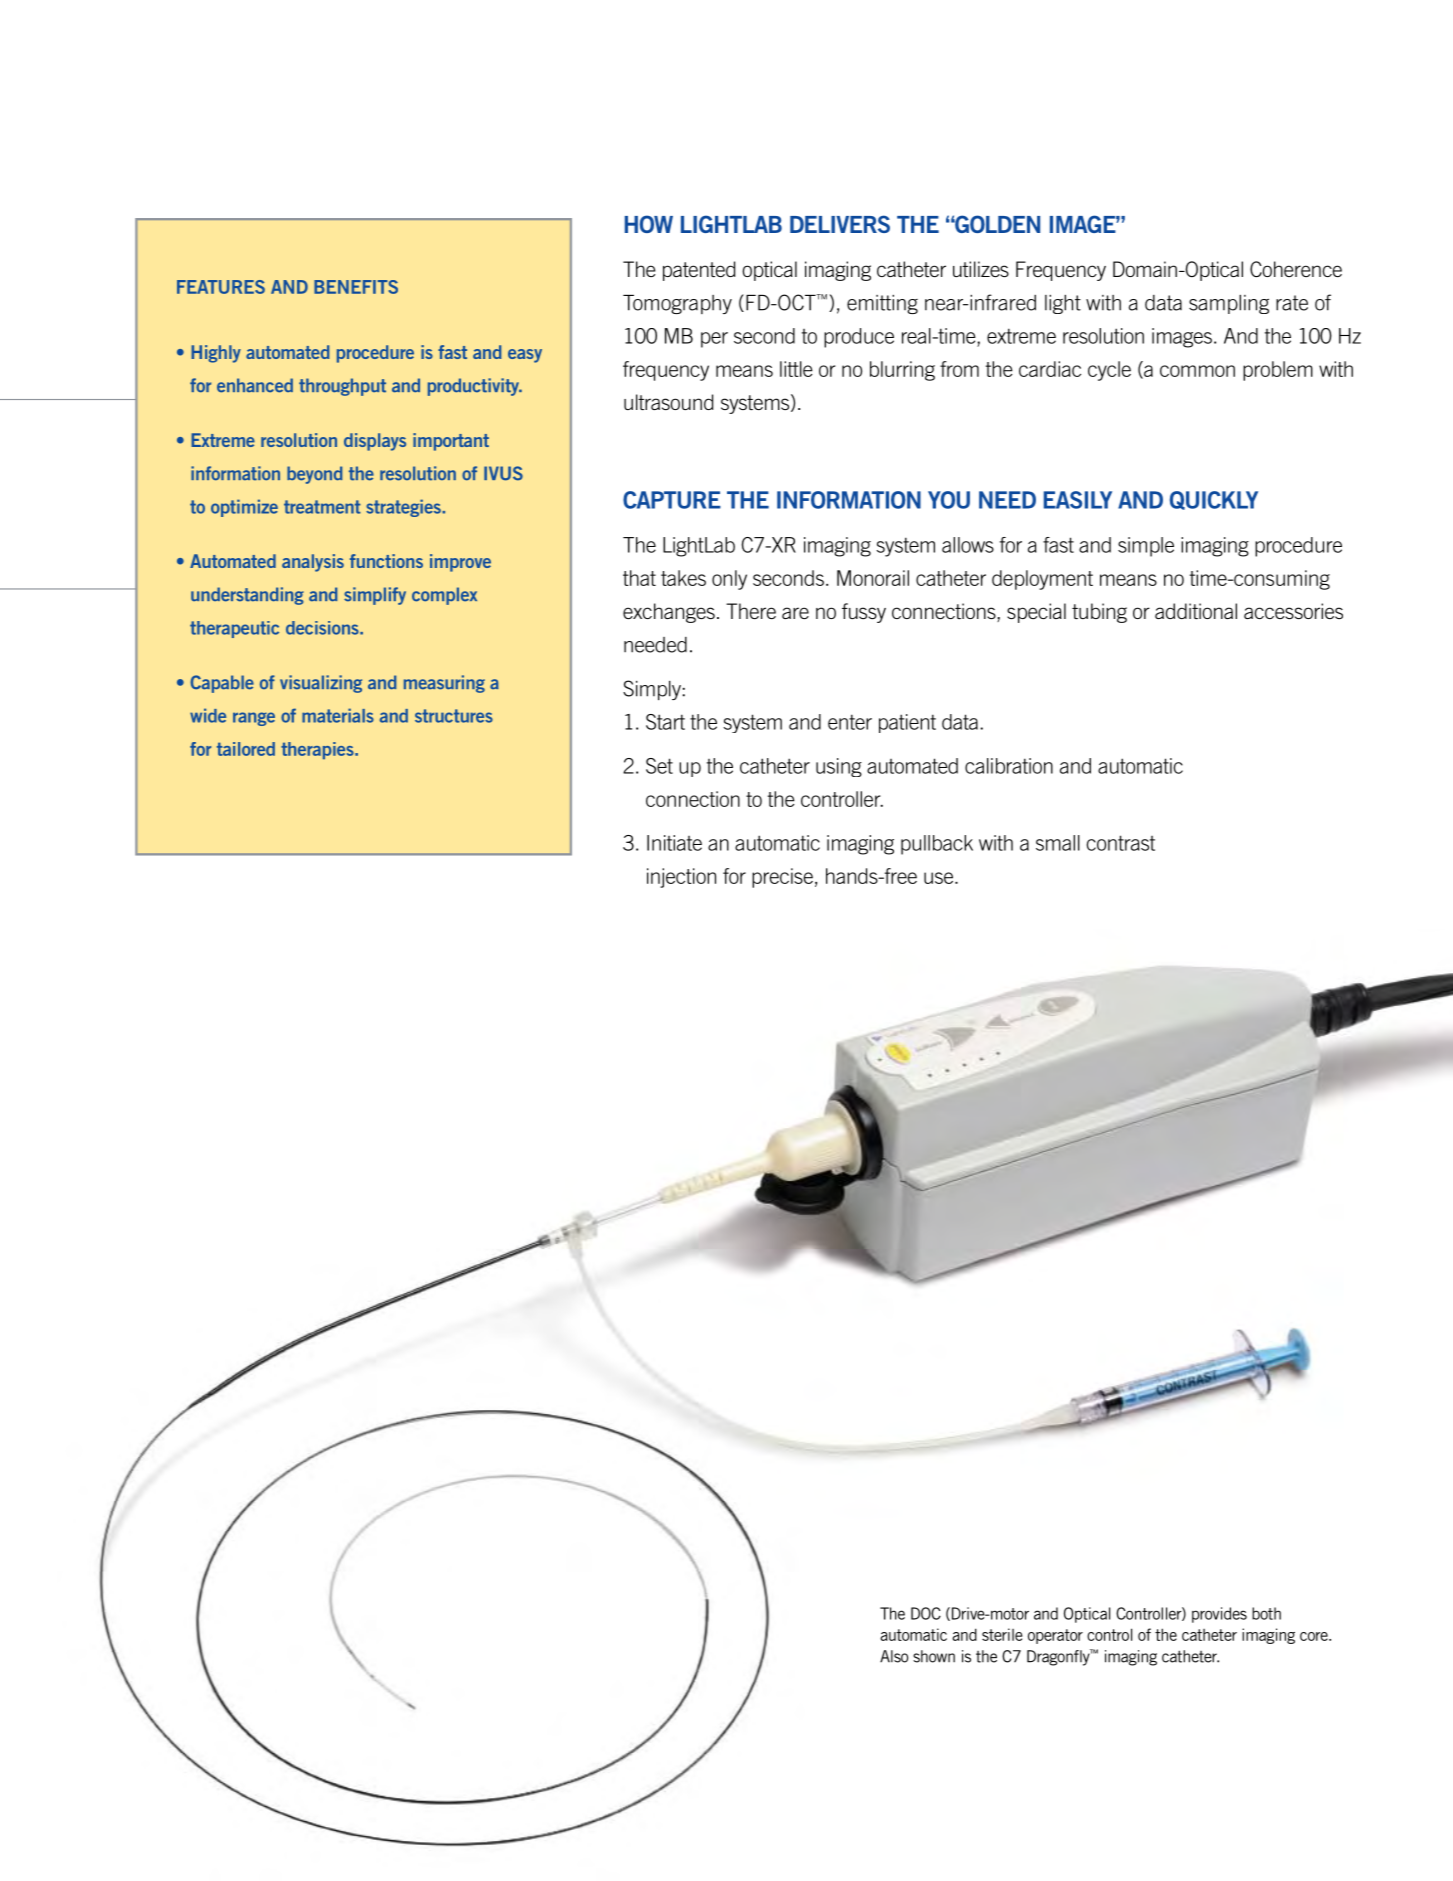  Describe the element at coordinates (850, 722) in the document. I see `enter` at that location.
